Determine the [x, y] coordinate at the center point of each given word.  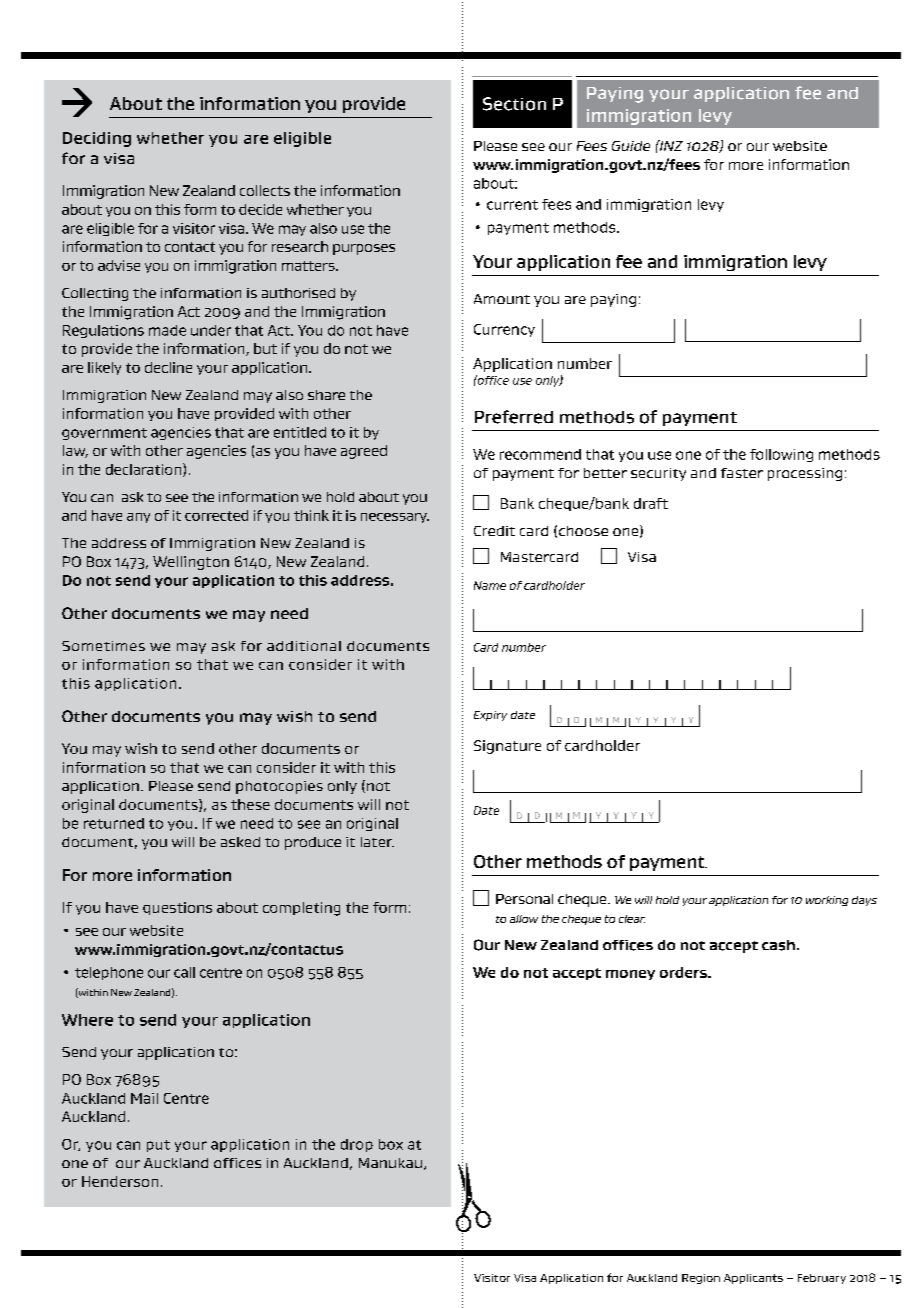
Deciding [97, 139]
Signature [507, 747]
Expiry [490, 716]
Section [514, 104]
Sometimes [103, 646]
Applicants [753, 1279]
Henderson [120, 1181]
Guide [631, 146]
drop [357, 1145]
